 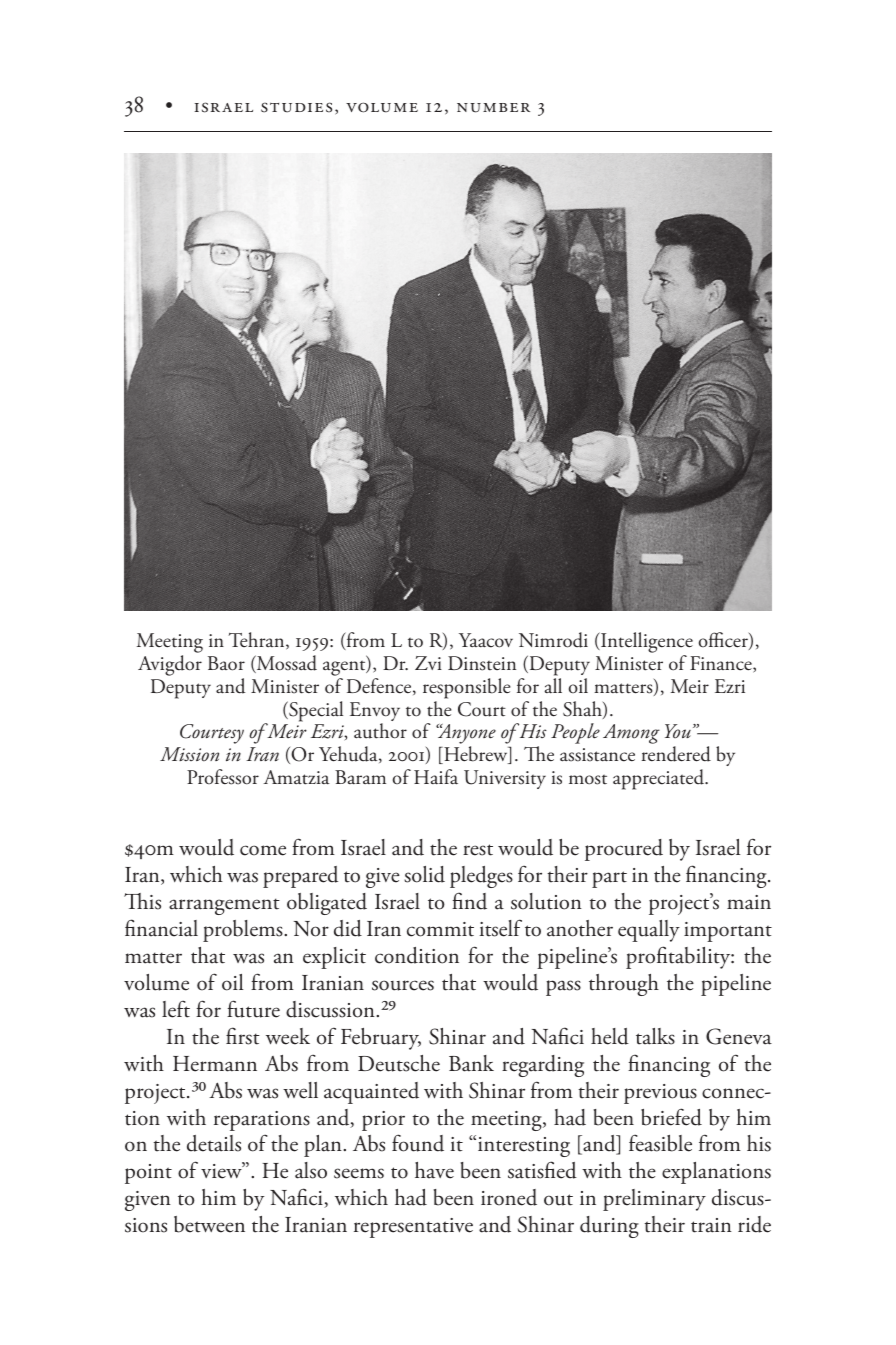 What do you see at coordinates (345, 668) in the screenshot?
I see `agent` at bounding box center [345, 668].
